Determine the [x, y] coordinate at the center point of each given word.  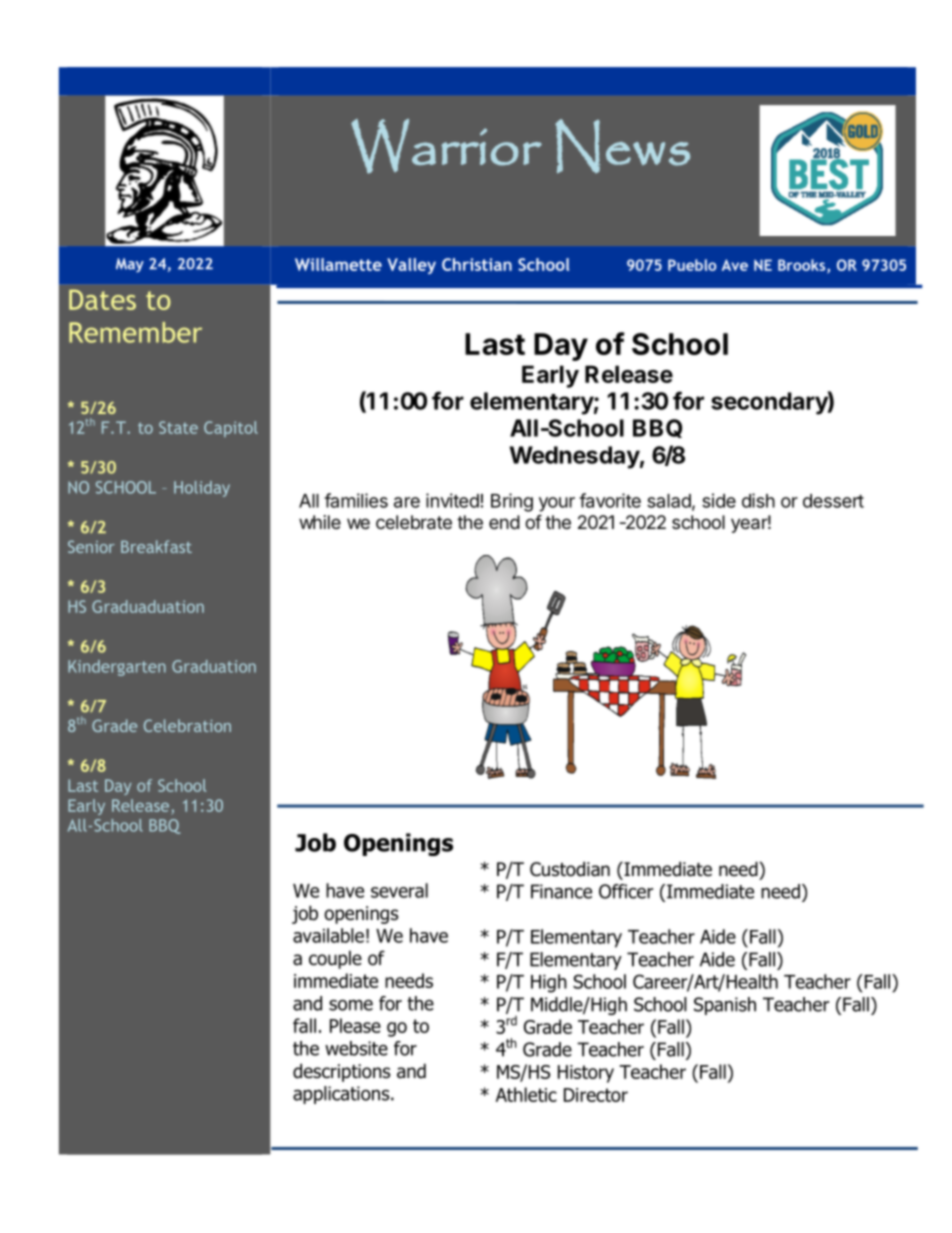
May [130, 265]
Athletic [526, 1094]
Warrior [446, 146]
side [719, 500]
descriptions [341, 1072]
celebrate [414, 522]
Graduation [214, 666]
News [622, 146]
